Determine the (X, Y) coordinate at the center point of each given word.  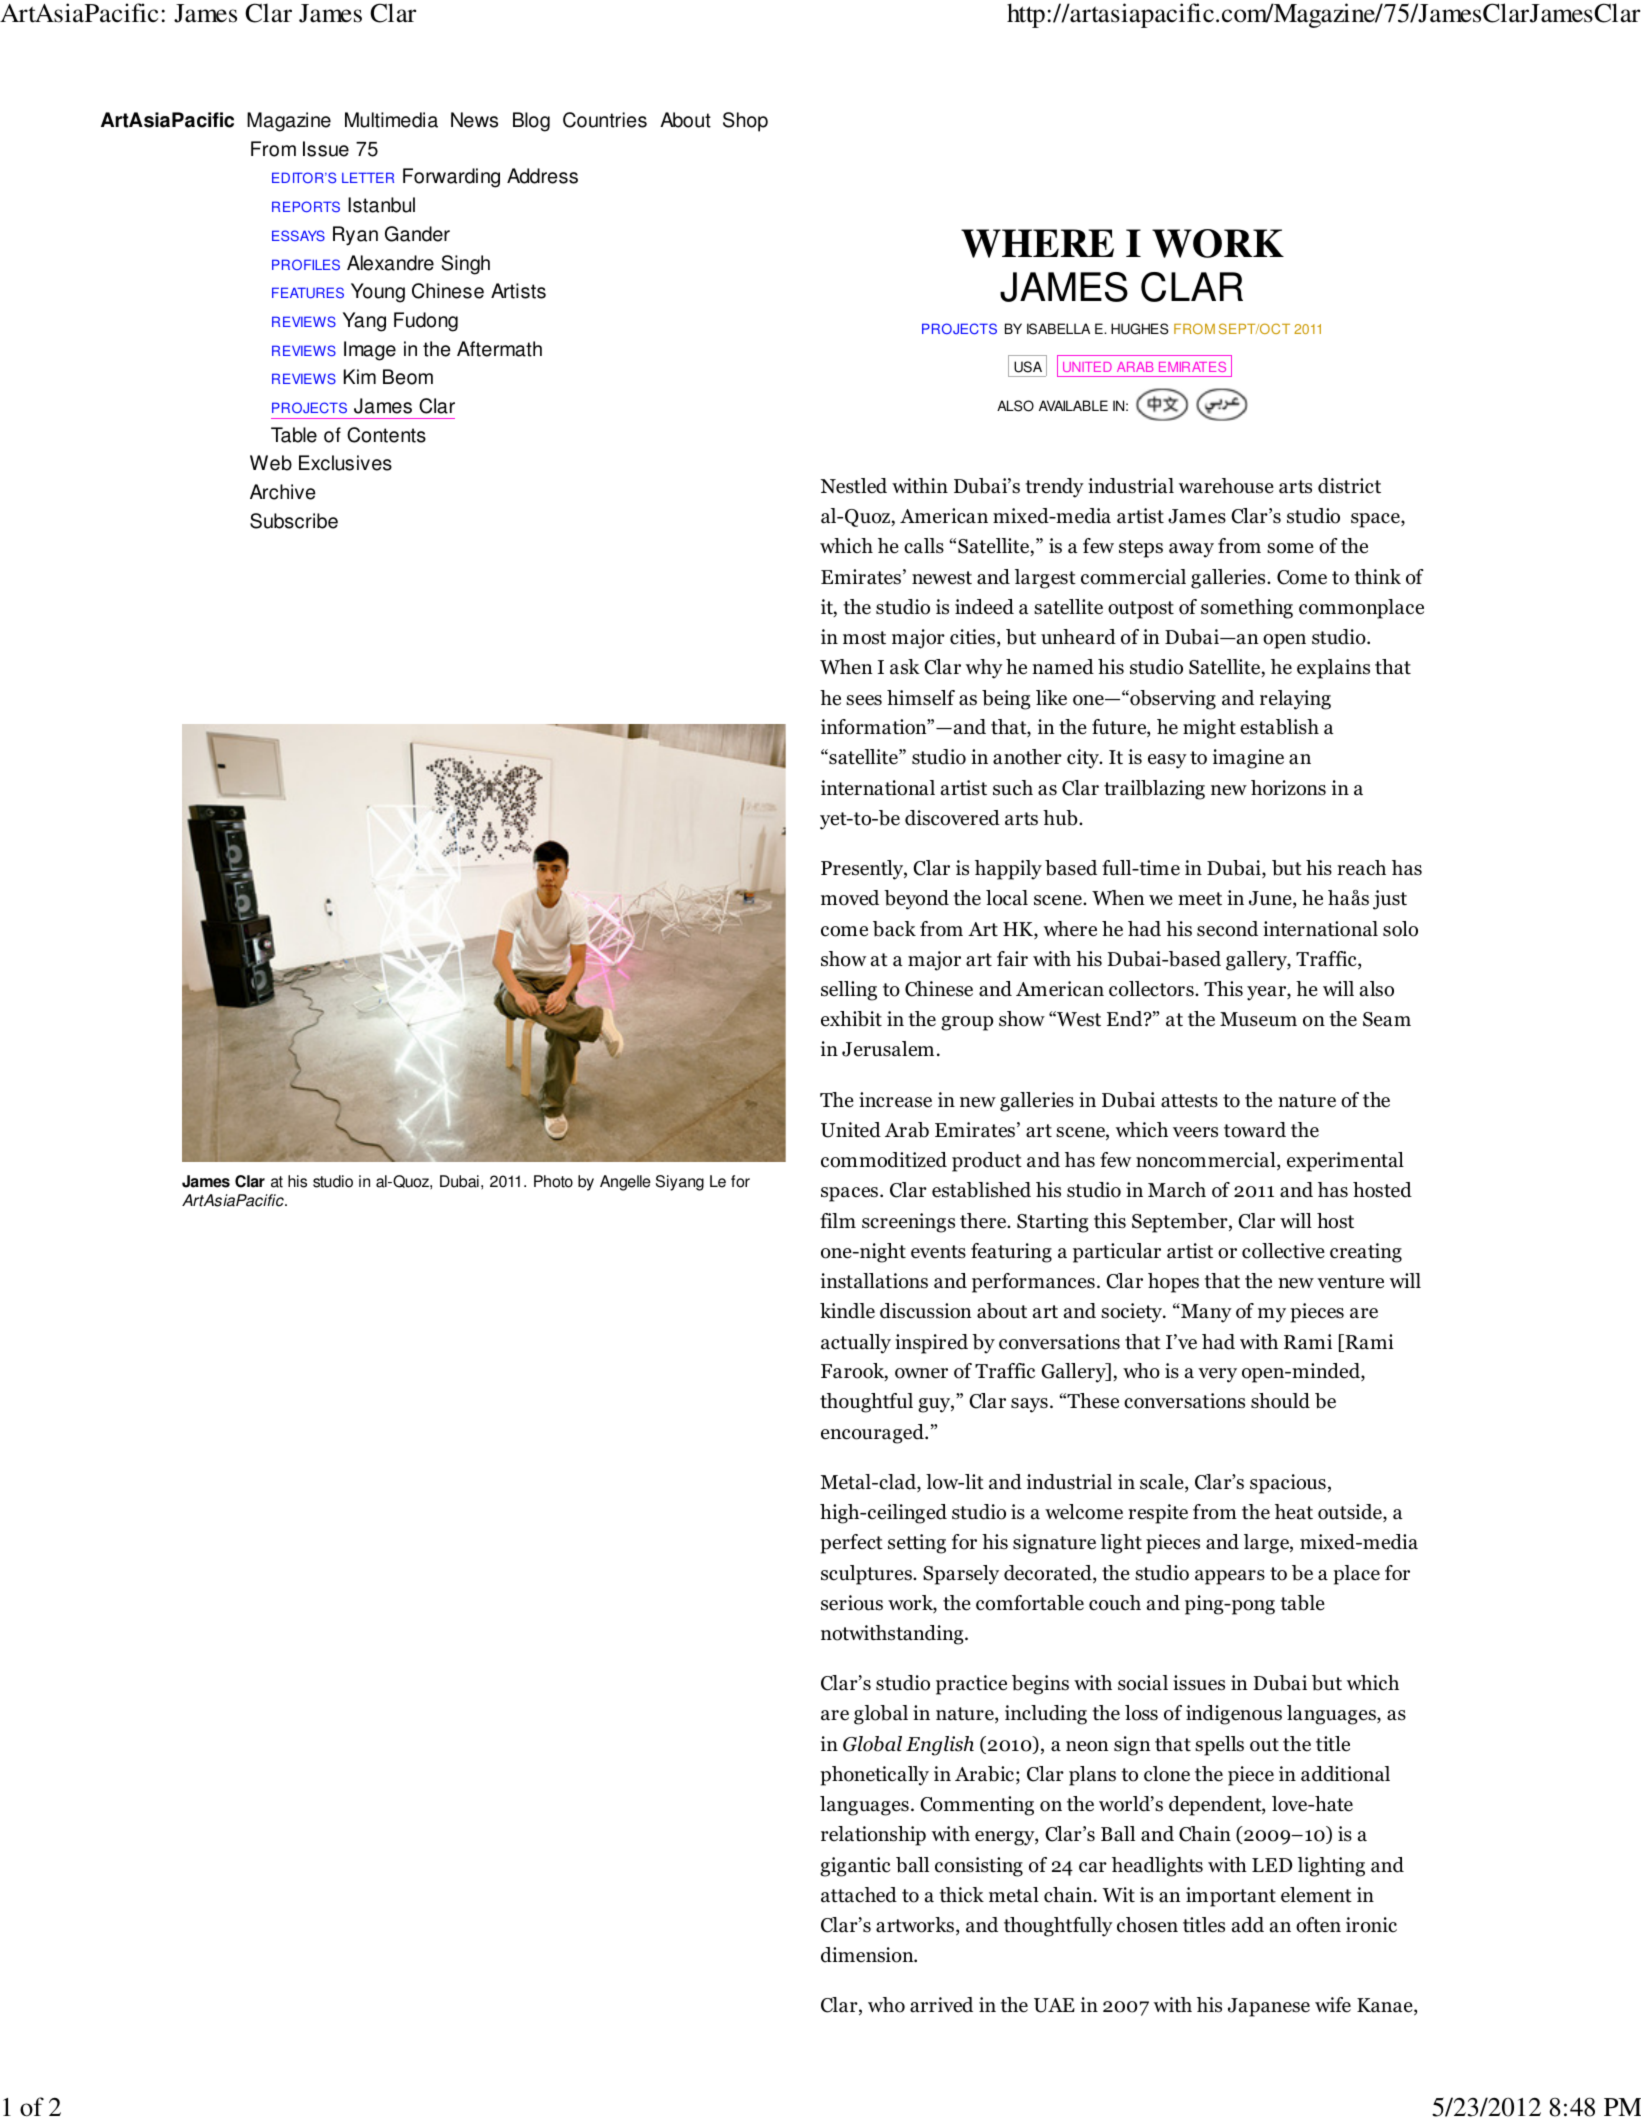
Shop (745, 122)
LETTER (368, 177)
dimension (868, 1955)
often (1318, 1925)
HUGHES (1140, 329)
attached (859, 1895)
